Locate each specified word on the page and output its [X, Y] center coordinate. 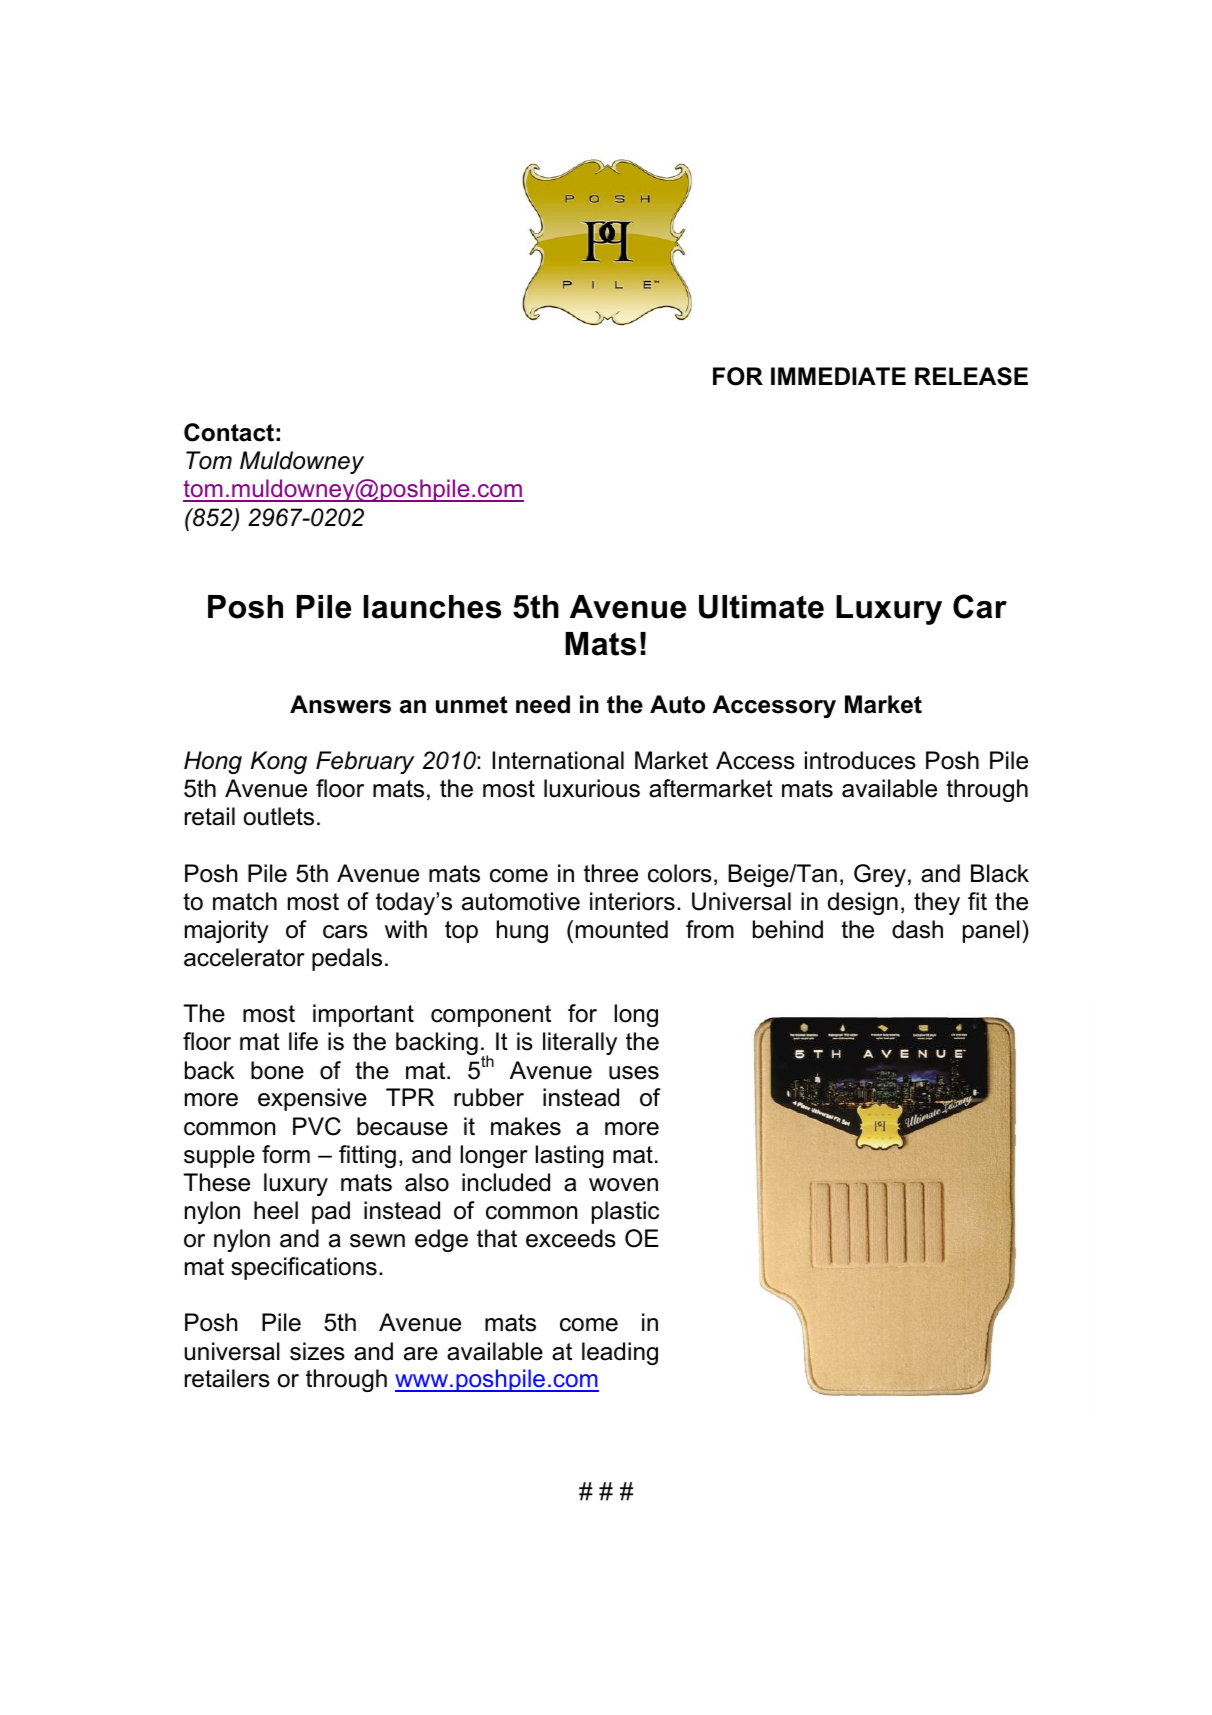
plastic [625, 1212]
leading [620, 1353]
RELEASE [971, 376]
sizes [317, 1351]
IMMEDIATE [838, 376]
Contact [229, 432]
